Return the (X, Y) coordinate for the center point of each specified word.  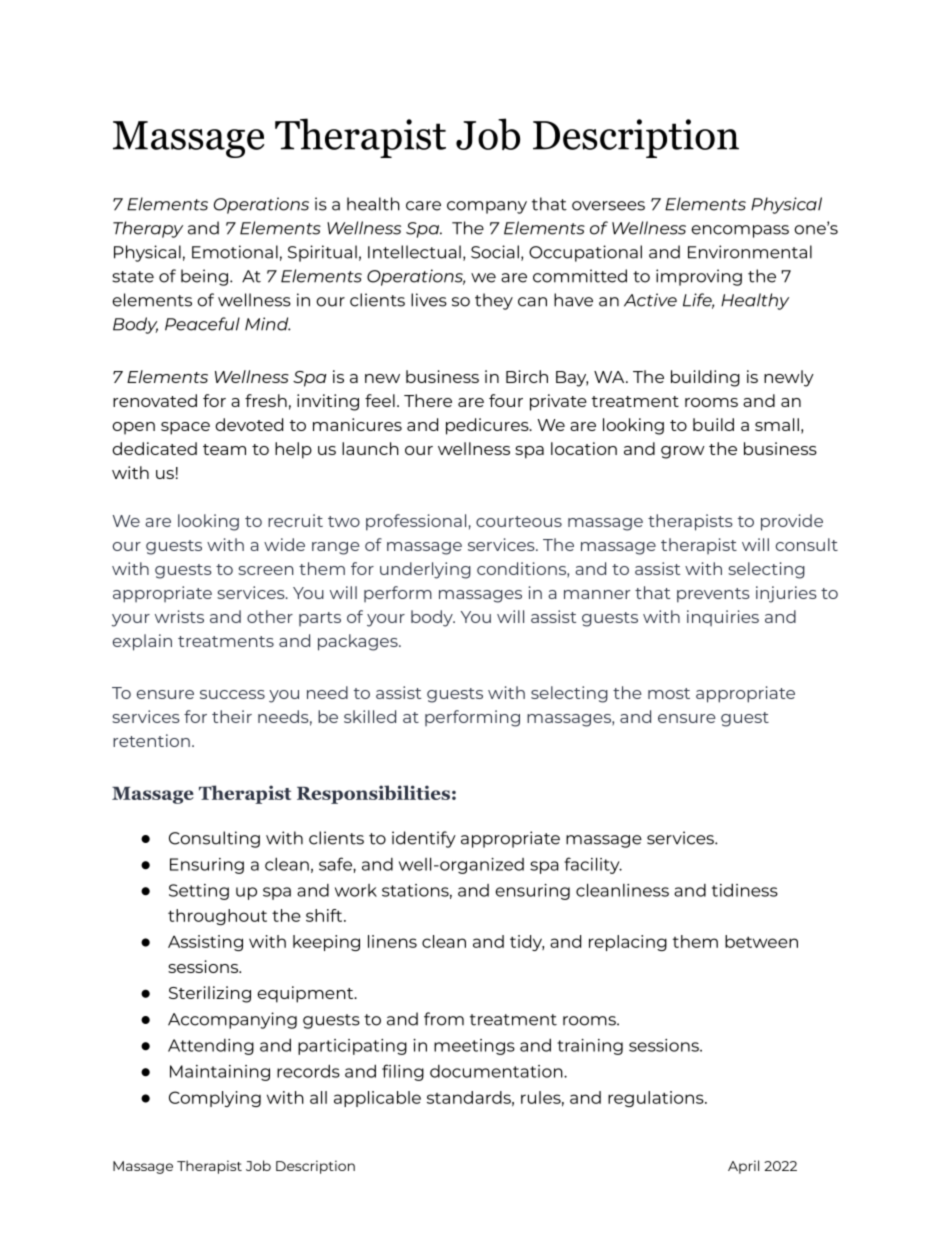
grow (683, 452)
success (232, 694)
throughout (217, 917)
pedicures (488, 426)
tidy (527, 943)
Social (495, 252)
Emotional (235, 252)
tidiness (745, 890)
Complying (215, 1099)
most (669, 693)
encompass (740, 231)
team (224, 449)
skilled (370, 716)
